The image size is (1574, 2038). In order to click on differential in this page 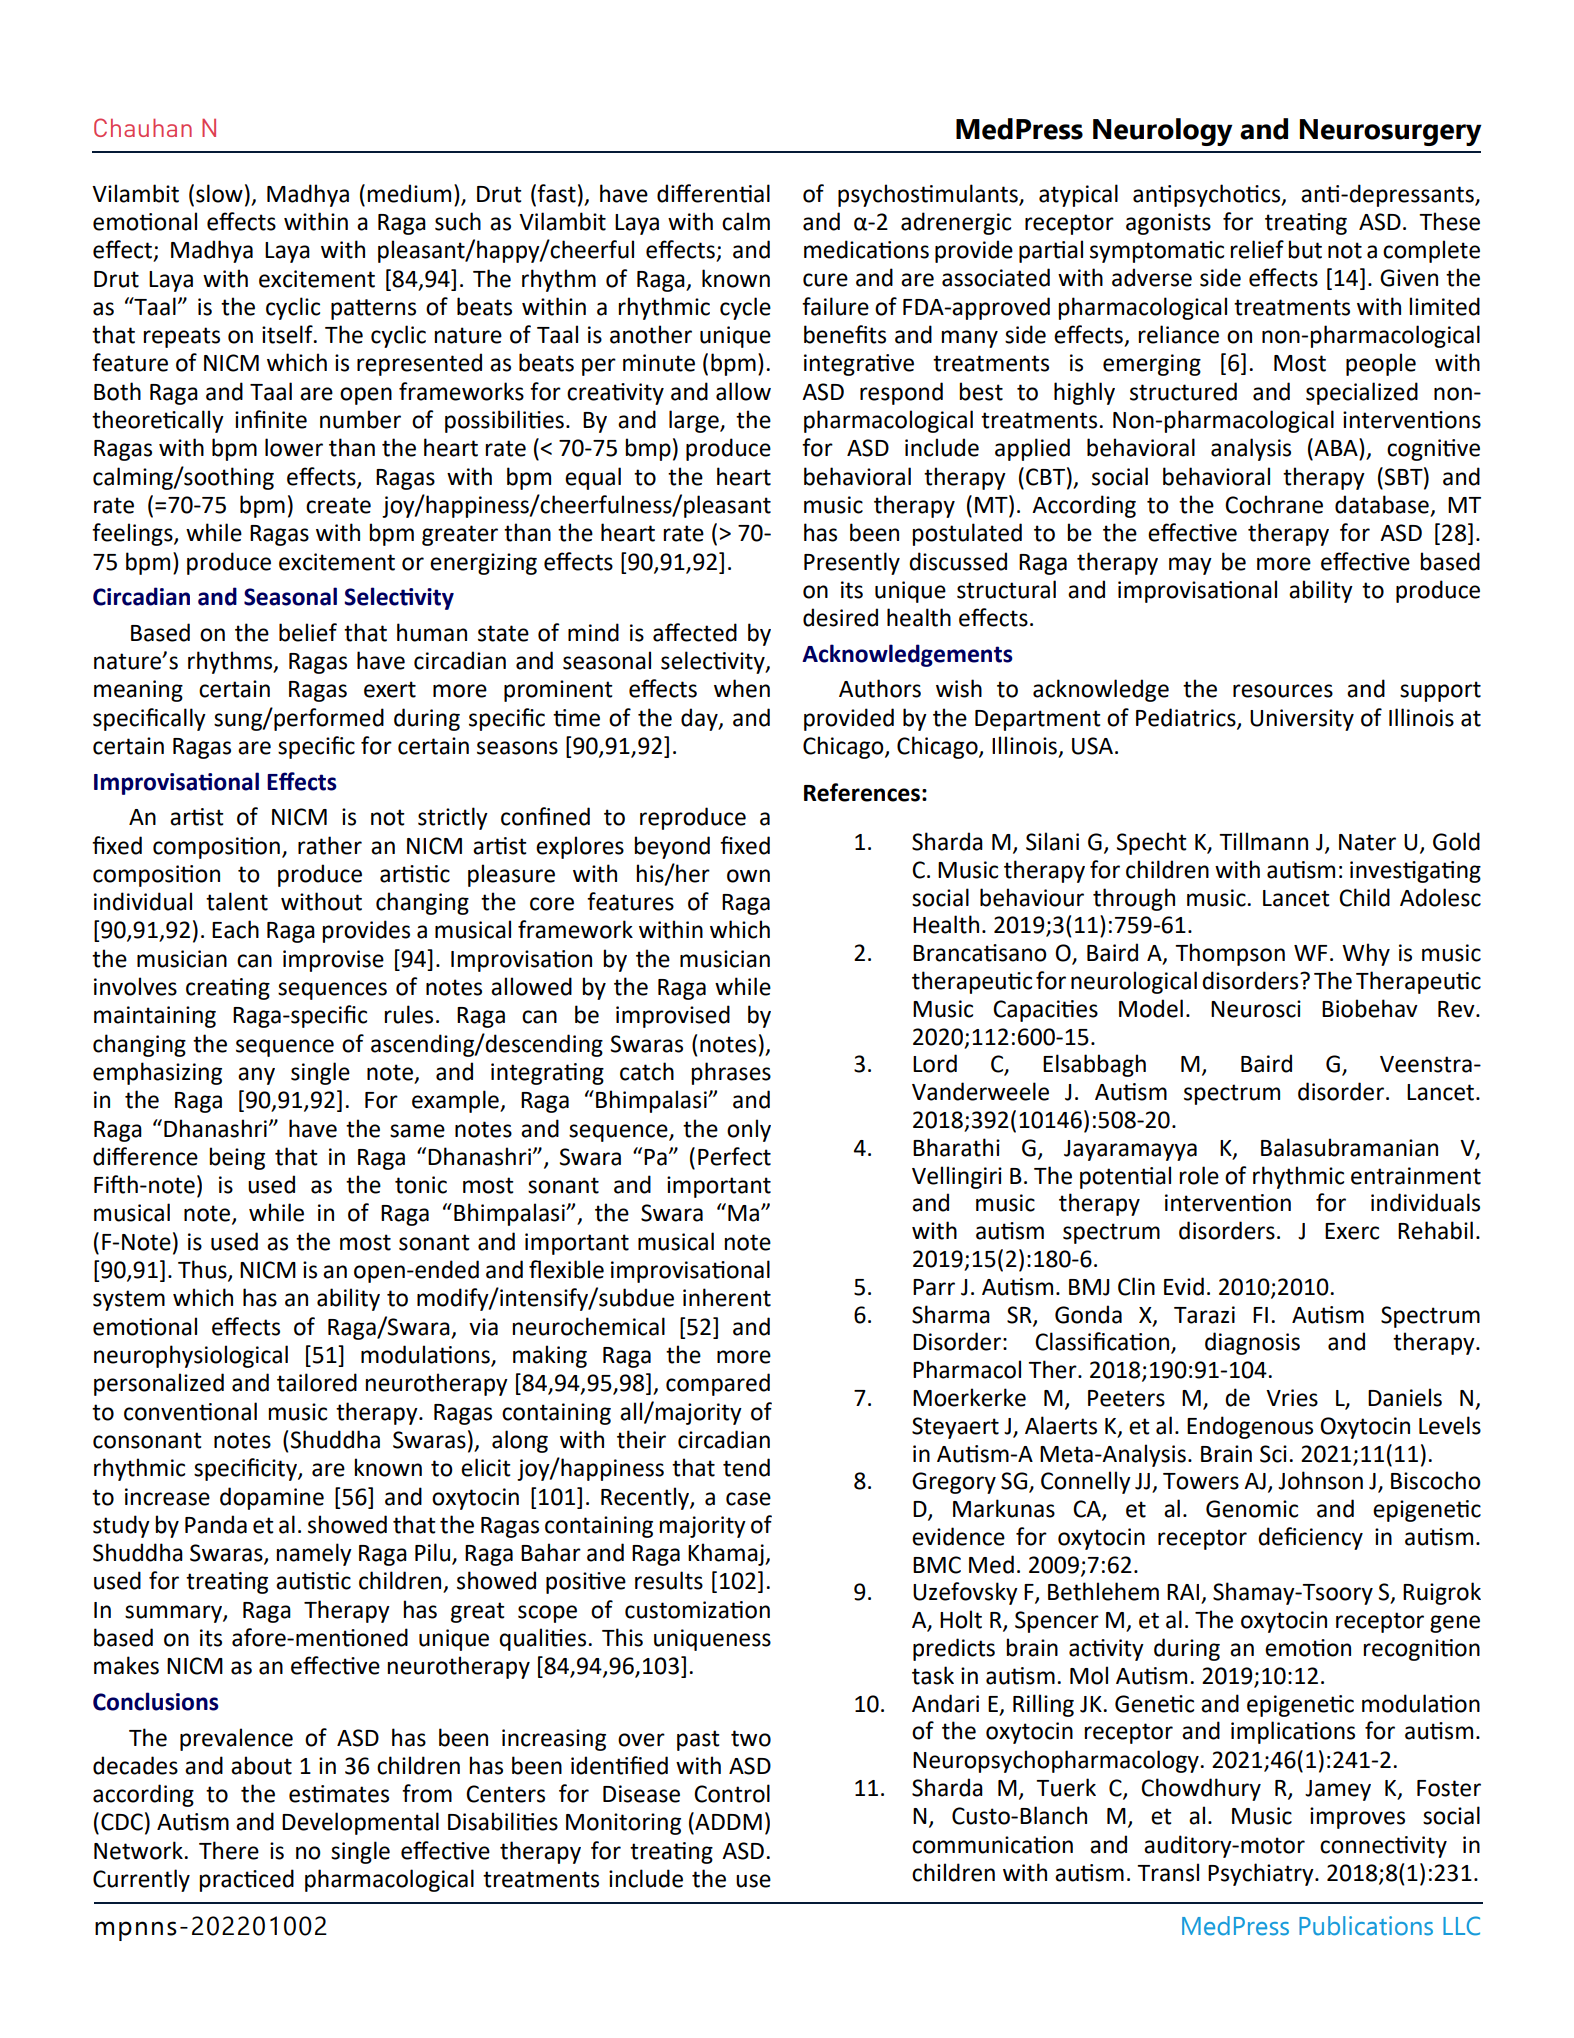, I will do `click(713, 193)`.
